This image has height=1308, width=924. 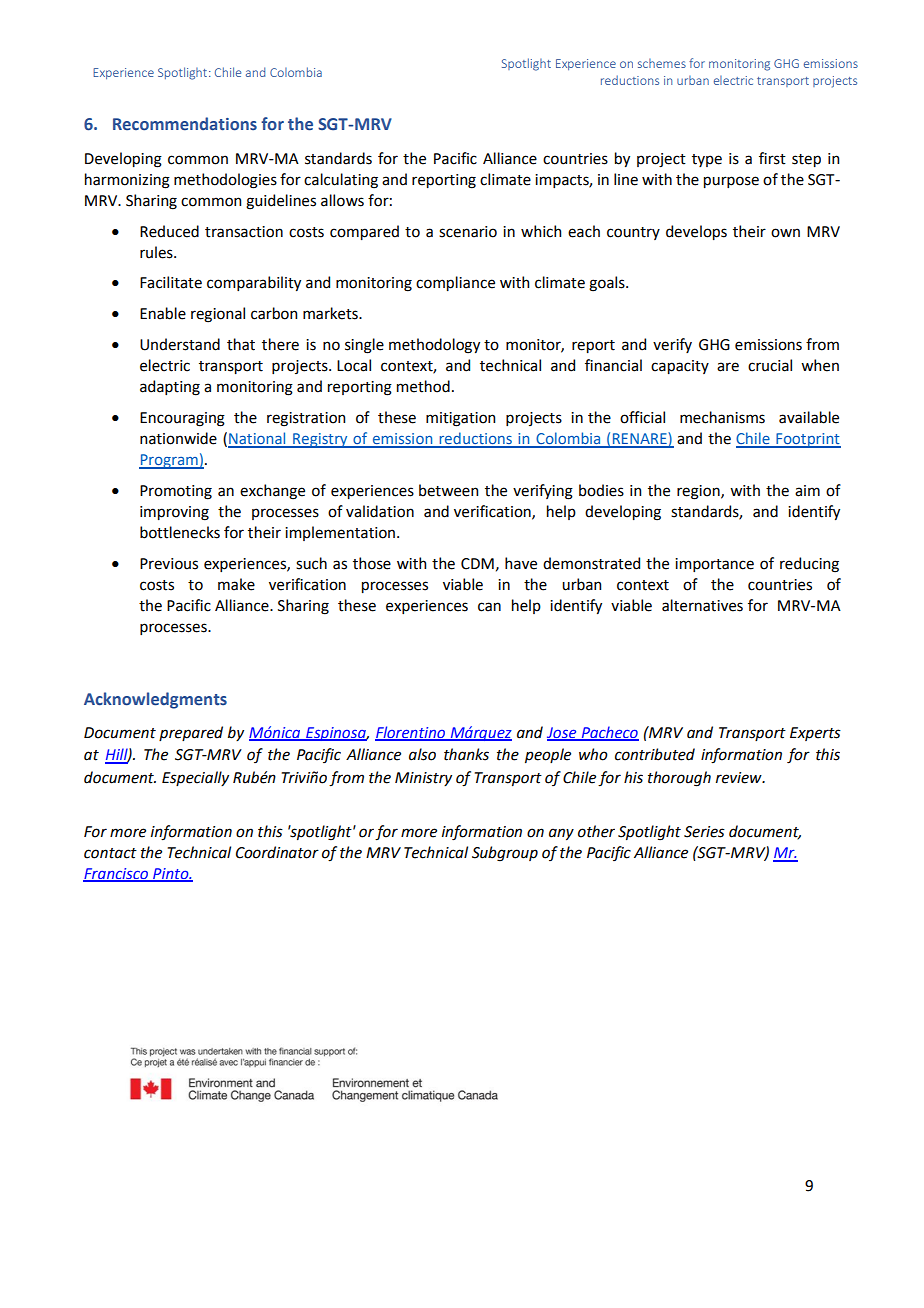 What do you see at coordinates (277, 852) in the image?
I see `Coordinator` at bounding box center [277, 852].
